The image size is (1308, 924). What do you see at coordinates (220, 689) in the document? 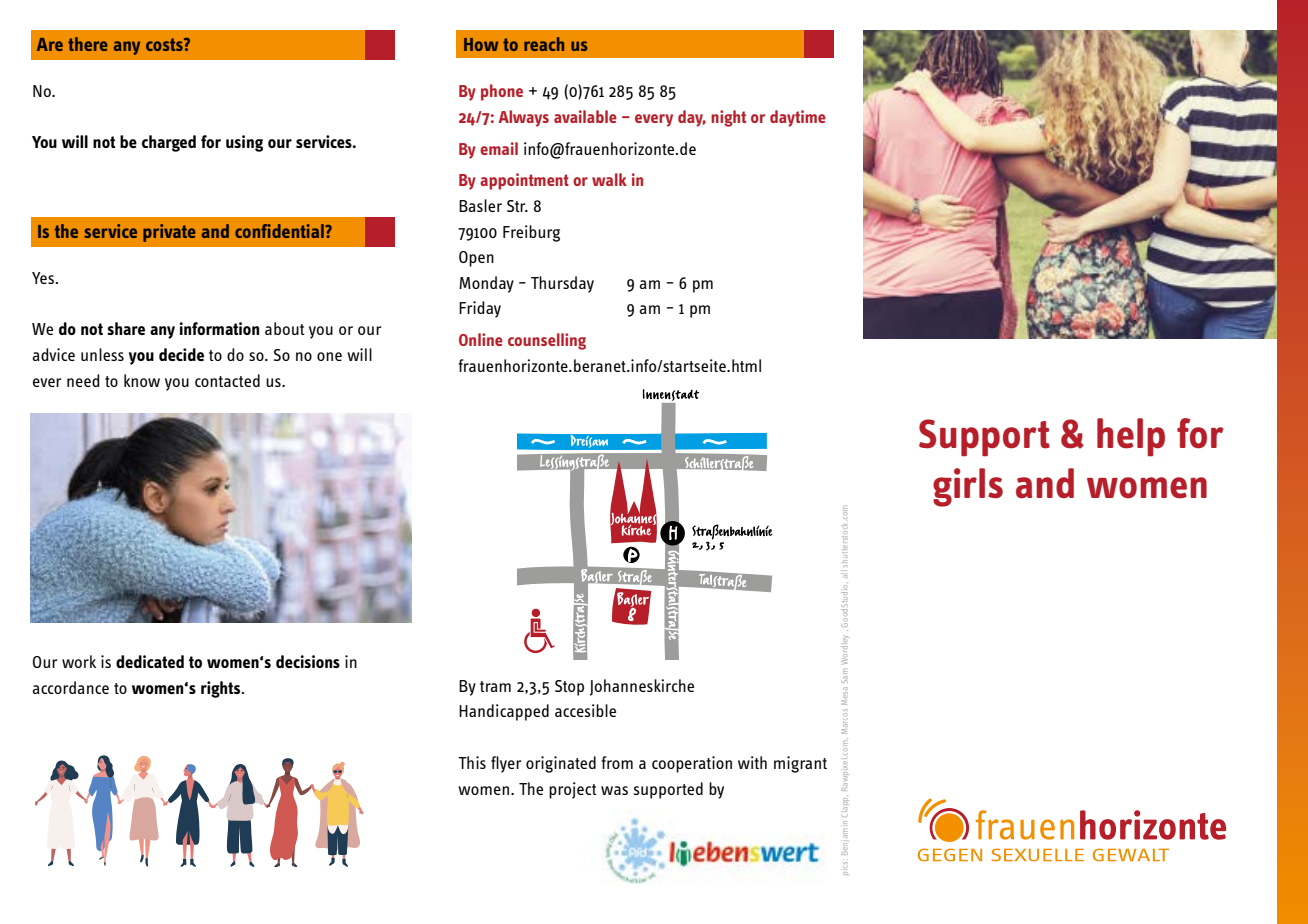
I see `rights` at bounding box center [220, 689].
